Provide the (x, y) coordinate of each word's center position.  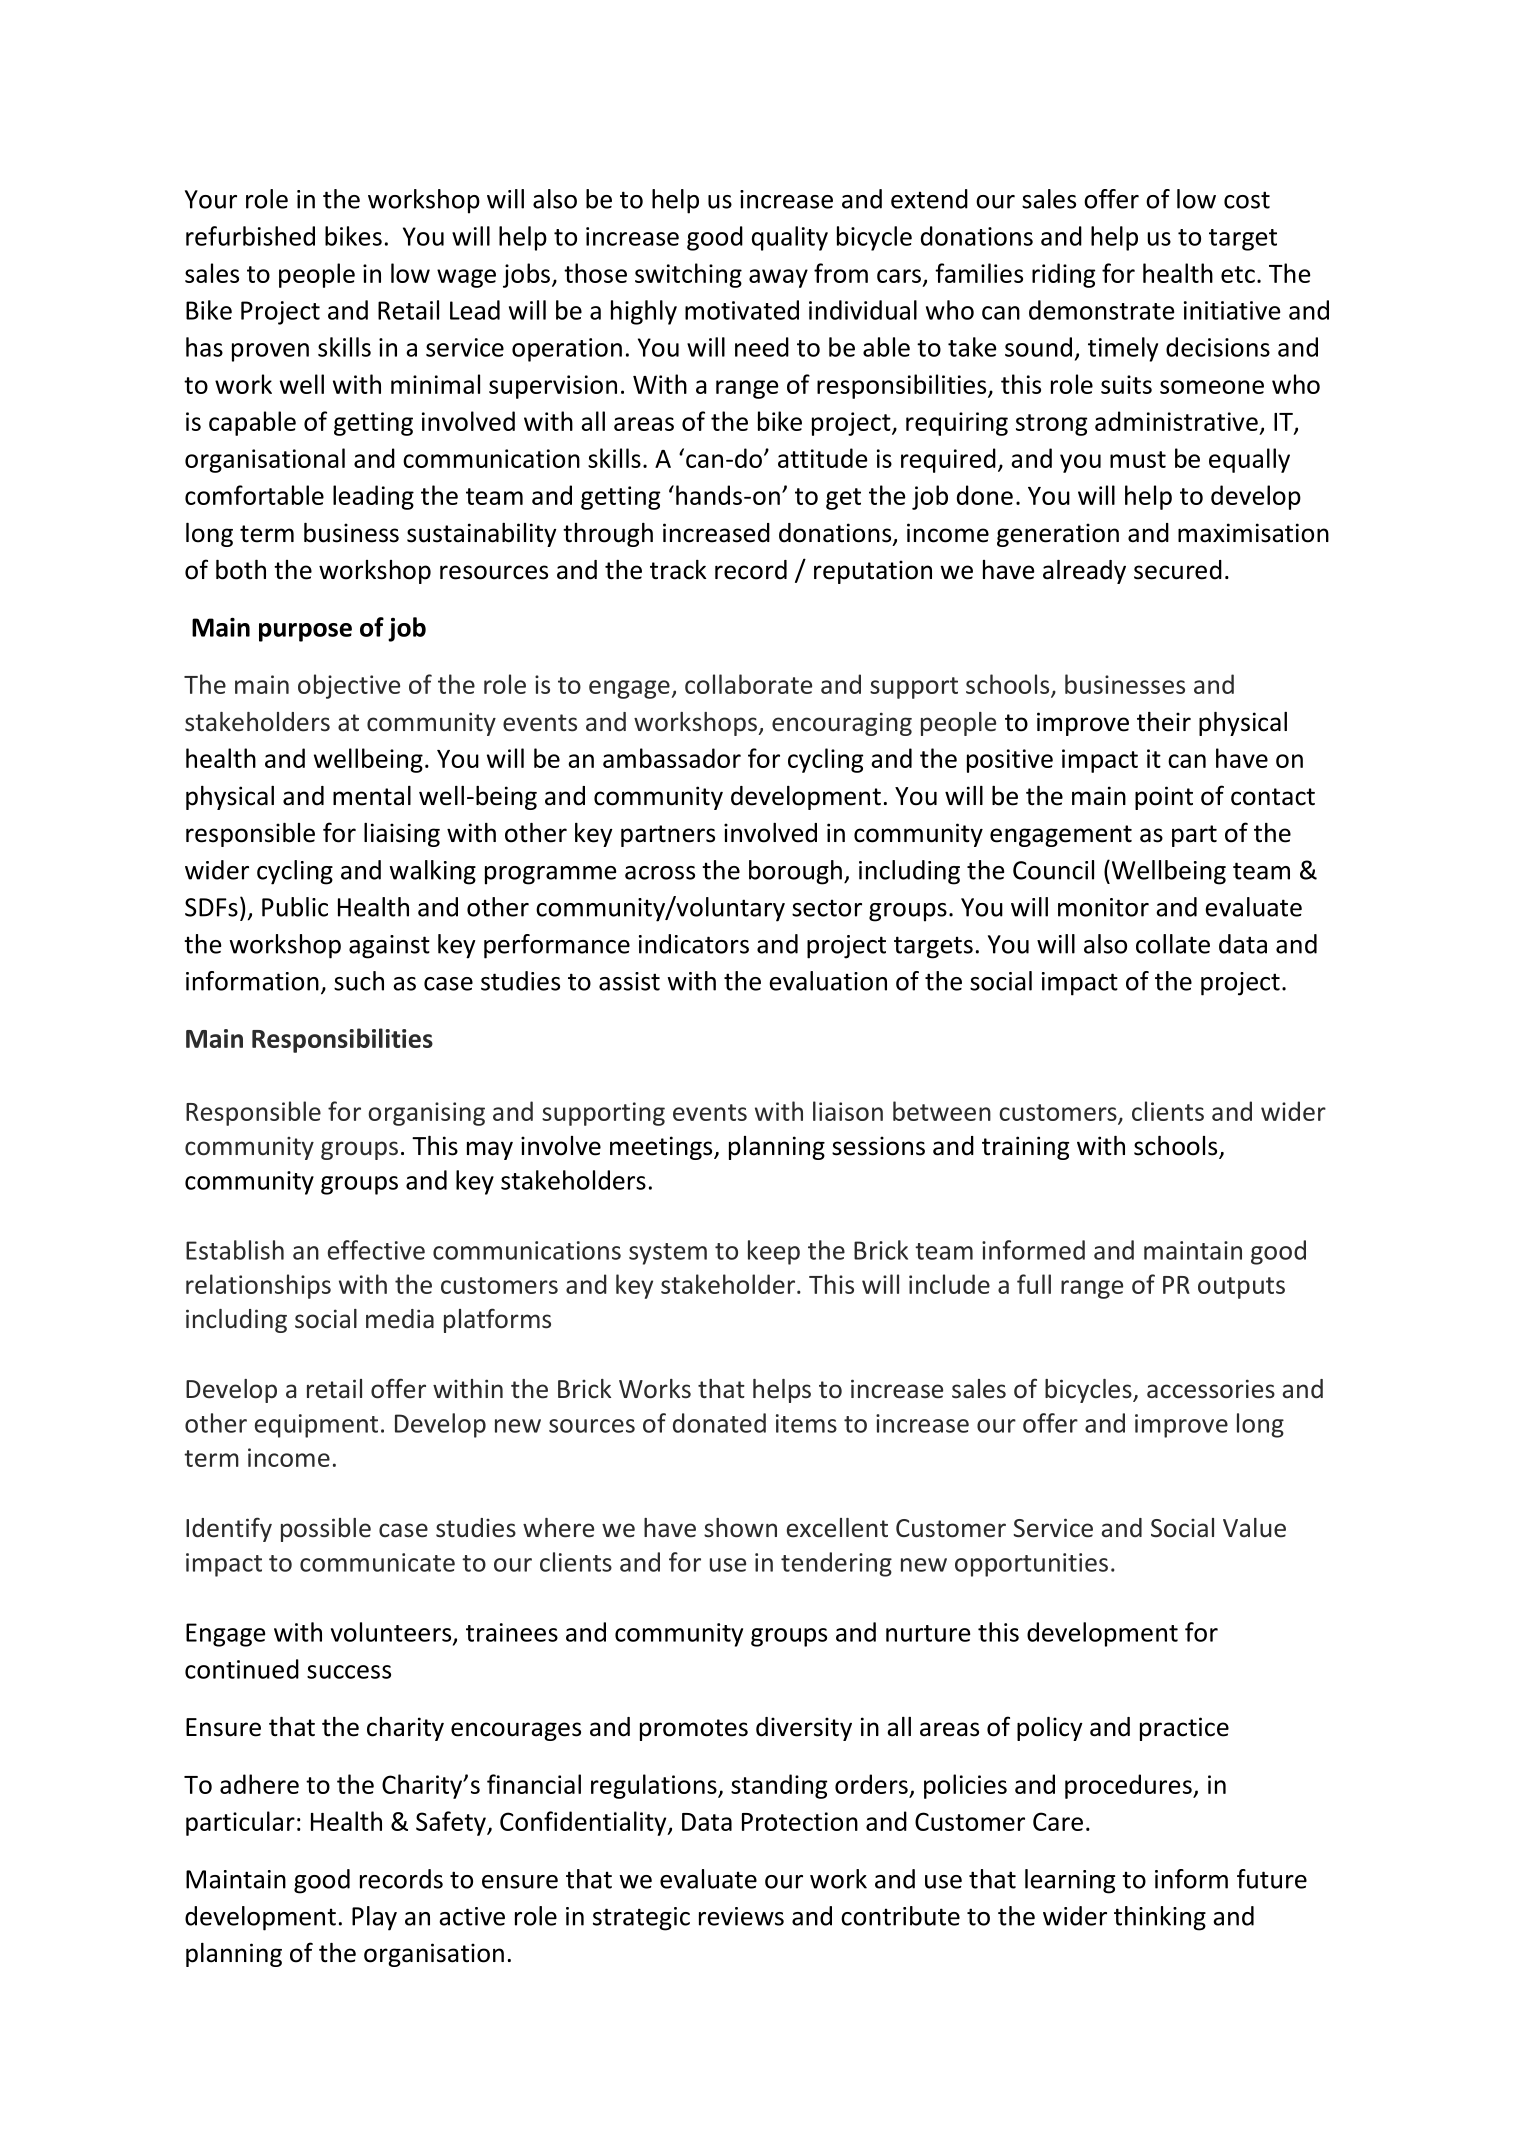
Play (374, 1918)
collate (1173, 944)
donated (719, 1423)
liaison (848, 1111)
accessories (1211, 1389)
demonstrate (1101, 310)
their (1164, 722)
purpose (305, 632)
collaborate (748, 684)
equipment (316, 1426)
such (359, 981)
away (778, 278)
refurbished (250, 236)
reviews (741, 1916)
